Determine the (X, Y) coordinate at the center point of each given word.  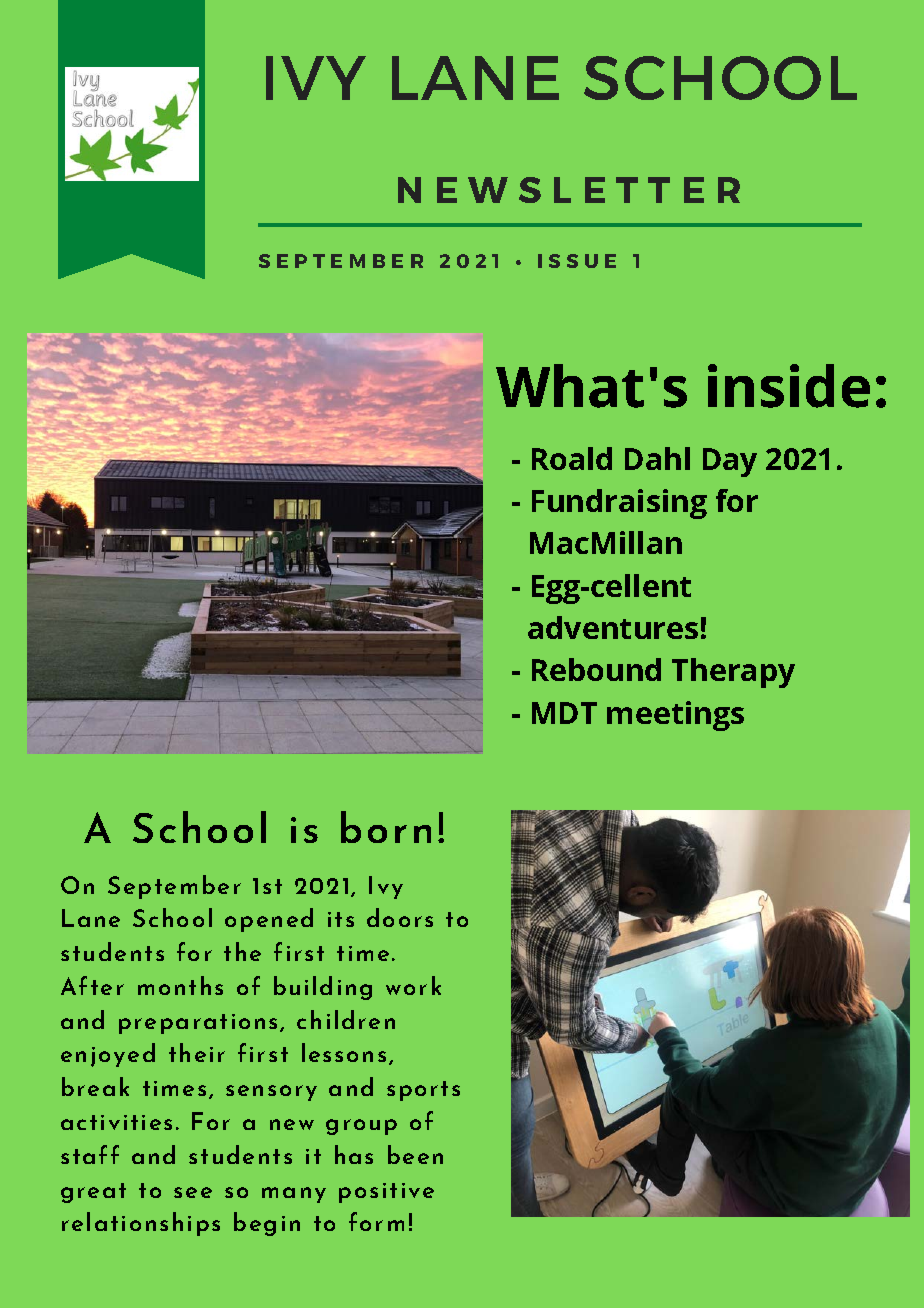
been (415, 1154)
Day (730, 462)
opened (269, 920)
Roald (572, 458)
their (197, 1052)
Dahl (657, 458)
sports (423, 1091)
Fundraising (619, 504)
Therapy (733, 673)
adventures (613, 627)
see (193, 1192)
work (413, 985)
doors (400, 917)
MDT (564, 713)
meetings (675, 716)
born (386, 827)
